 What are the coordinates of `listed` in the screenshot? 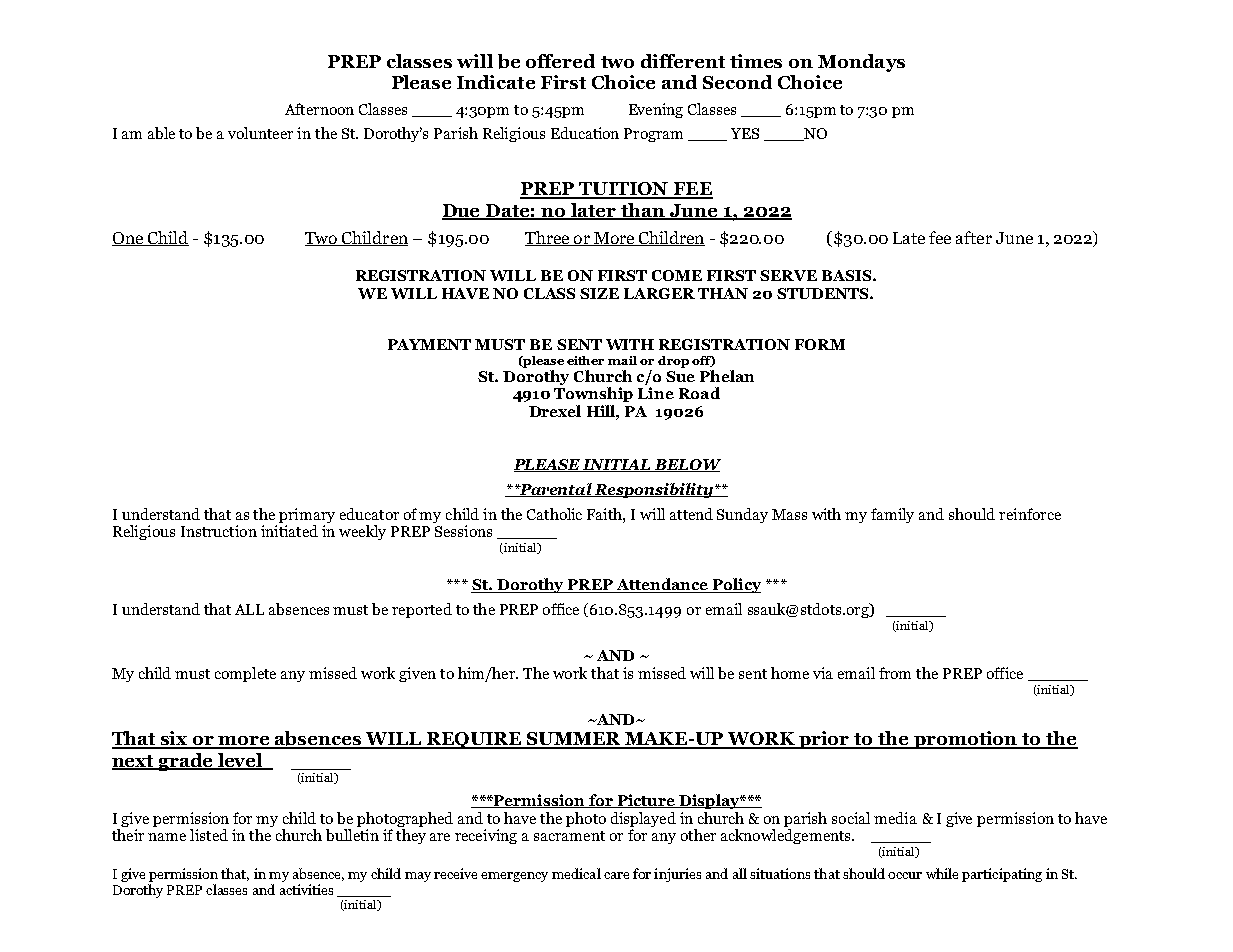 It's located at (209, 835).
